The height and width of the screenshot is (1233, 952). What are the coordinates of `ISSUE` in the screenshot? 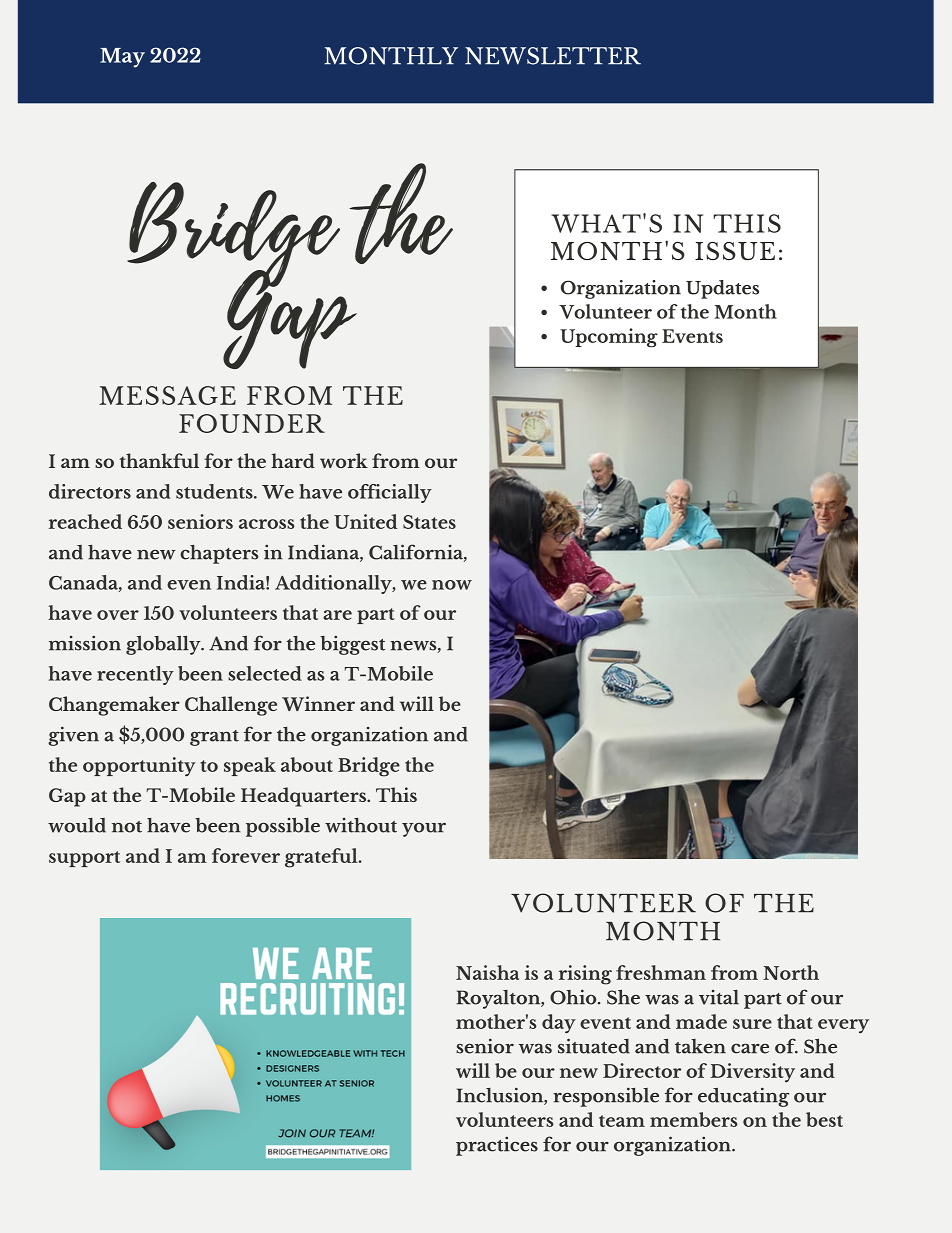 It's located at (735, 251).
